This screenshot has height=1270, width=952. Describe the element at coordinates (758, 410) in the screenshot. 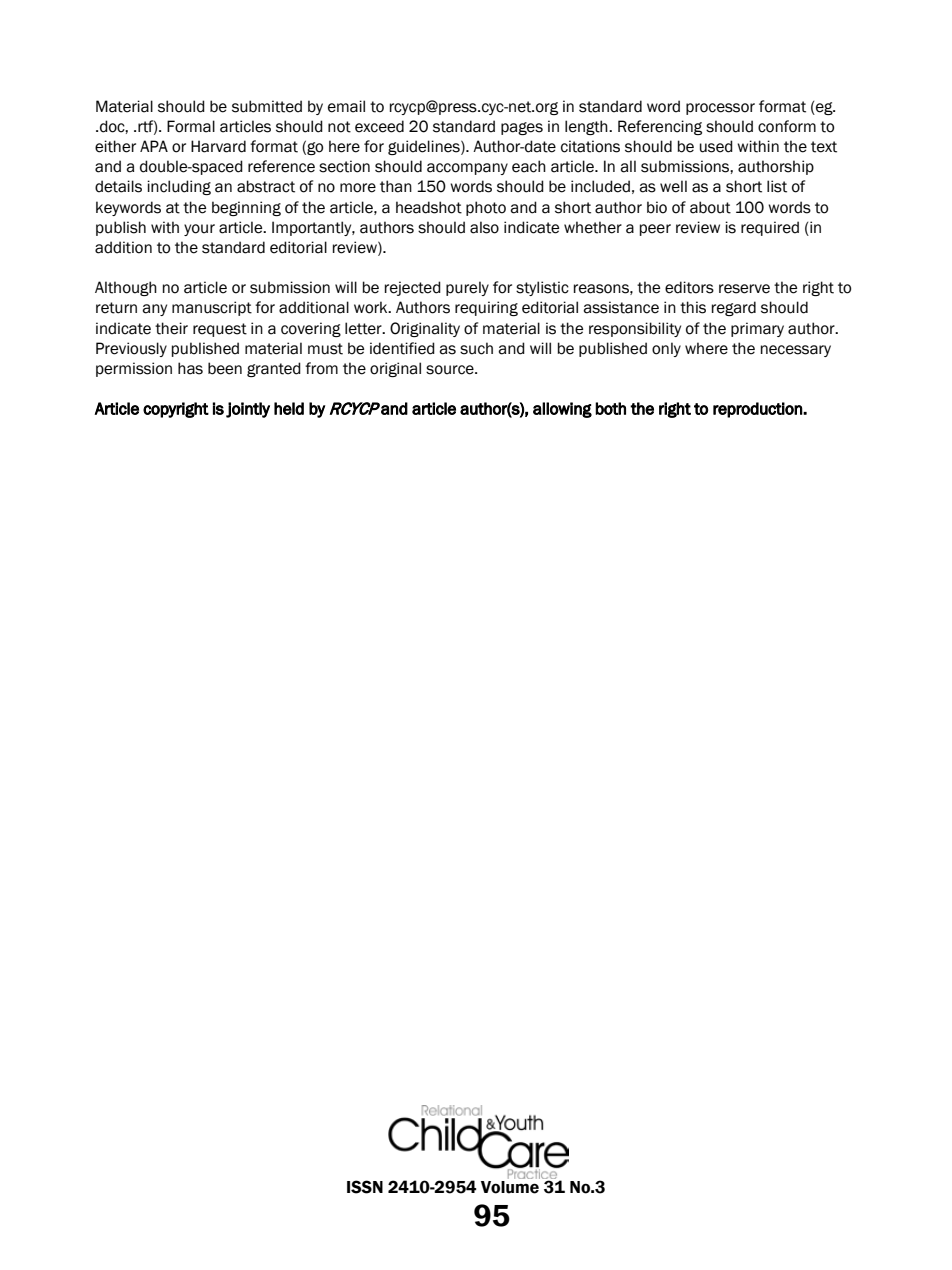

I see `reproduction` at that location.
